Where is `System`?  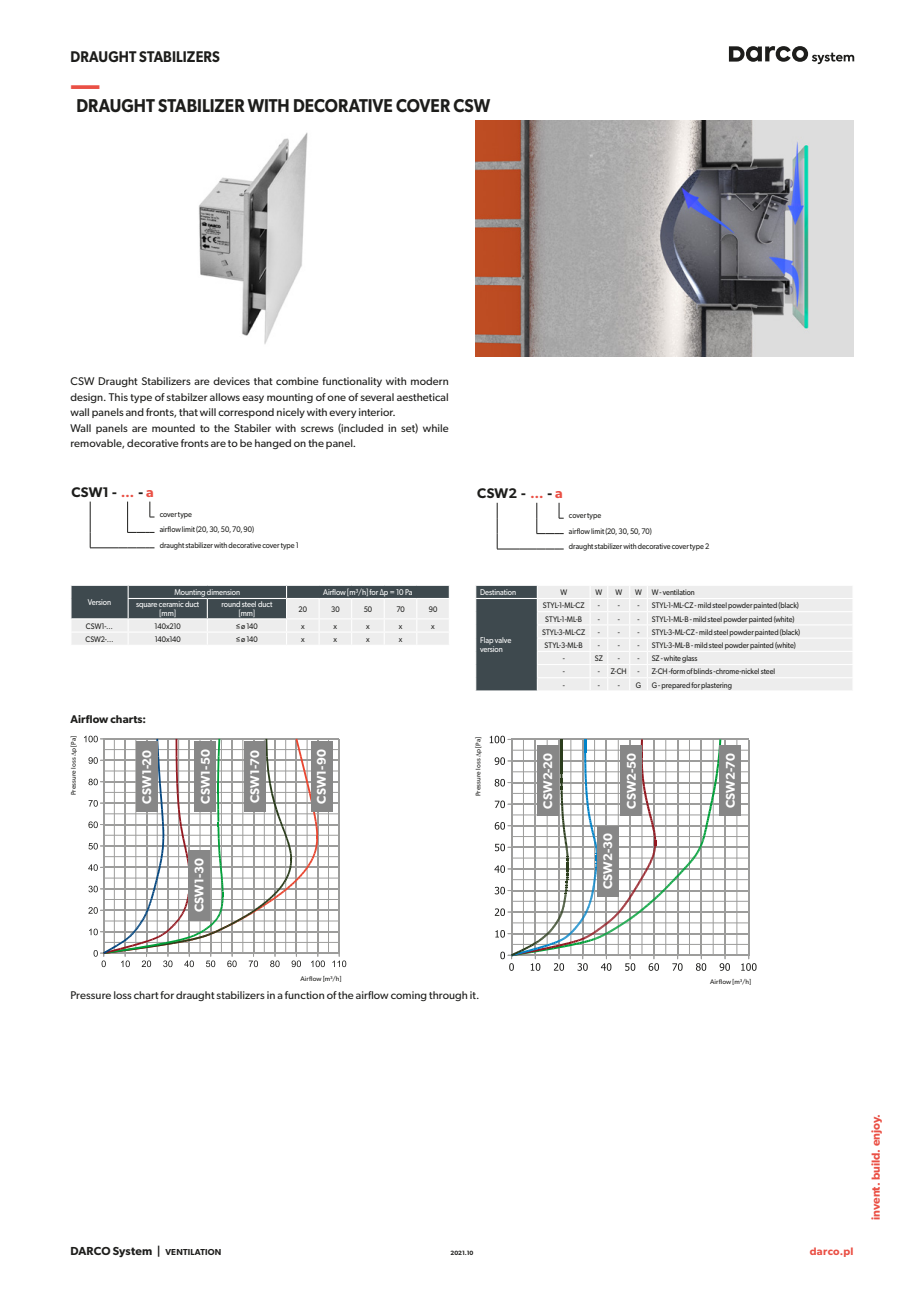
System is located at coordinates (132, 1252).
